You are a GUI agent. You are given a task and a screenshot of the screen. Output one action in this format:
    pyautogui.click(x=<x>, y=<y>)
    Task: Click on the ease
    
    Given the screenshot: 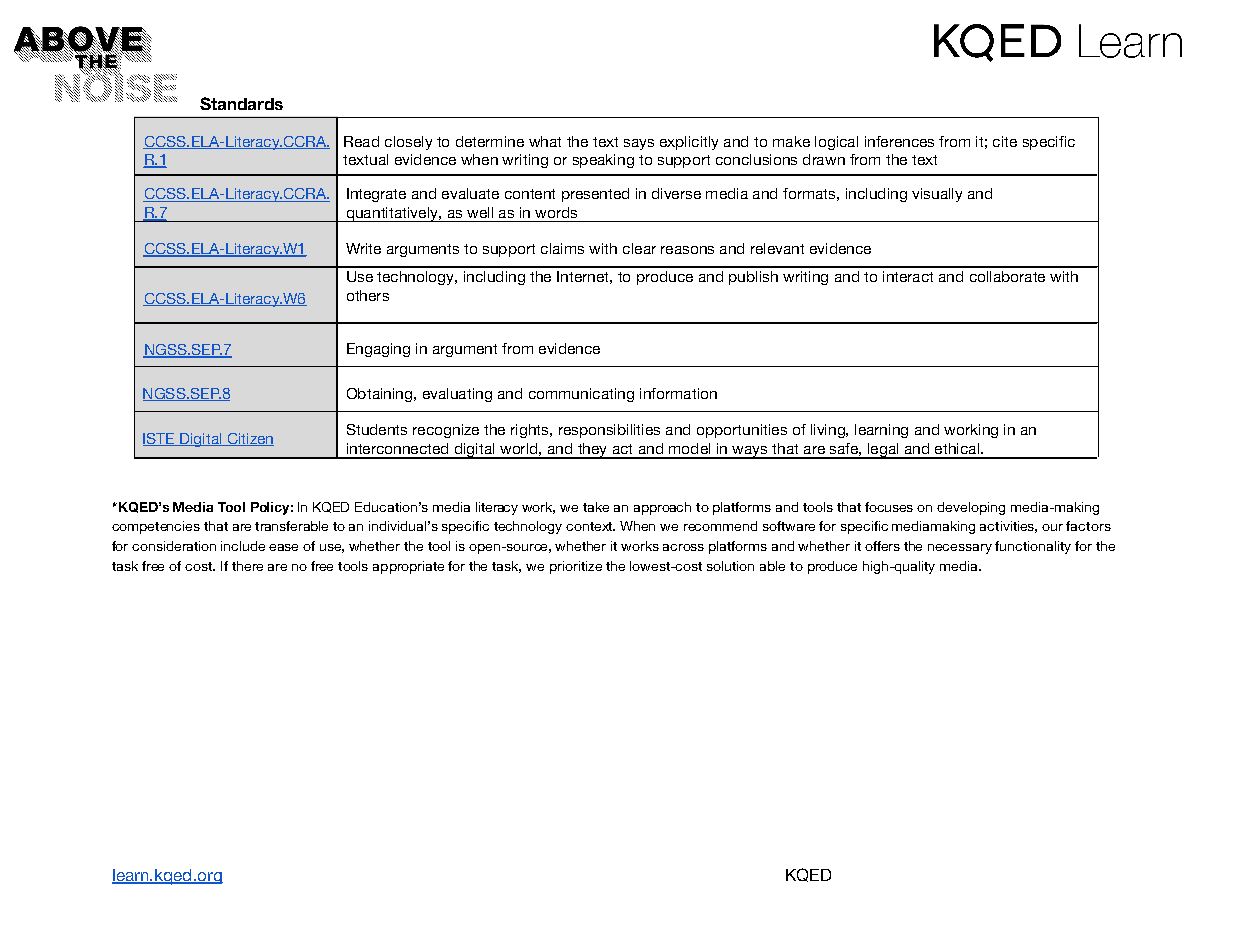 What is the action you would take?
    pyautogui.click(x=283, y=547)
